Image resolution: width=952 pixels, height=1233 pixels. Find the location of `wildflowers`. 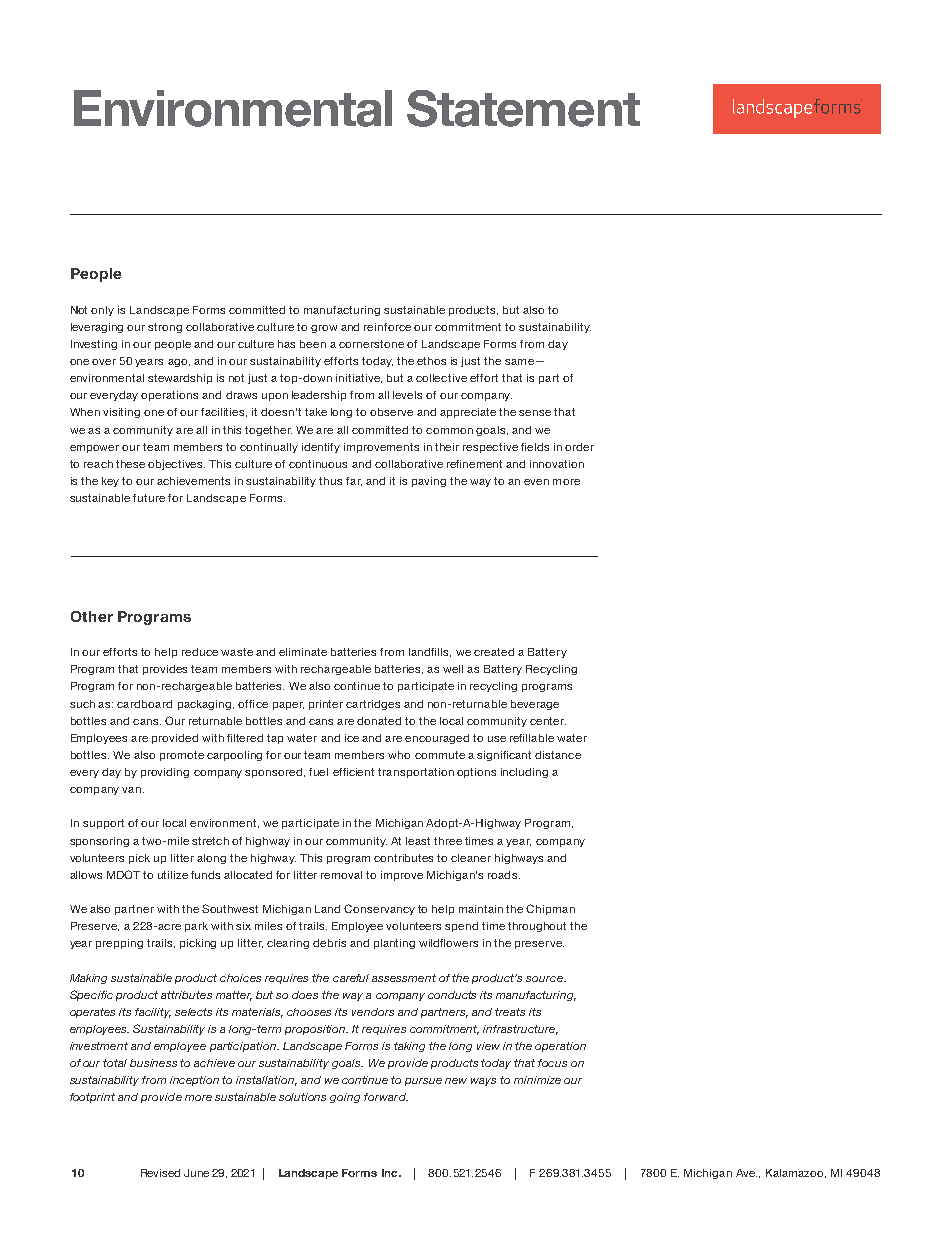

wildflowers is located at coordinates (448, 943).
